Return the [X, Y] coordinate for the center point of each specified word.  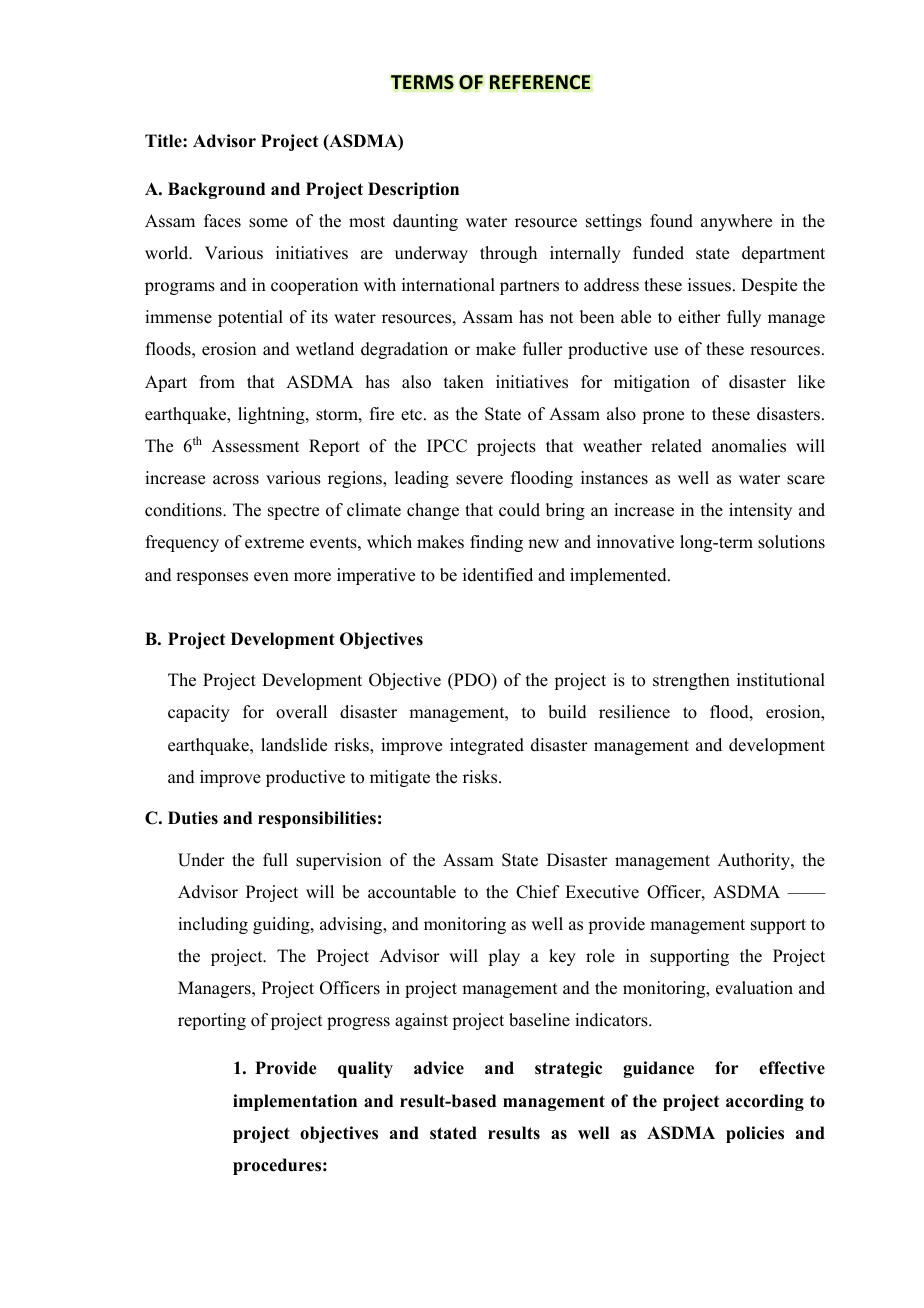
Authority [755, 861]
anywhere [736, 222]
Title [164, 141]
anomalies [749, 446]
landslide [294, 745]
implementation [295, 1102]
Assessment [255, 446]
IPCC [447, 446]
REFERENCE [540, 82]
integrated [487, 746]
